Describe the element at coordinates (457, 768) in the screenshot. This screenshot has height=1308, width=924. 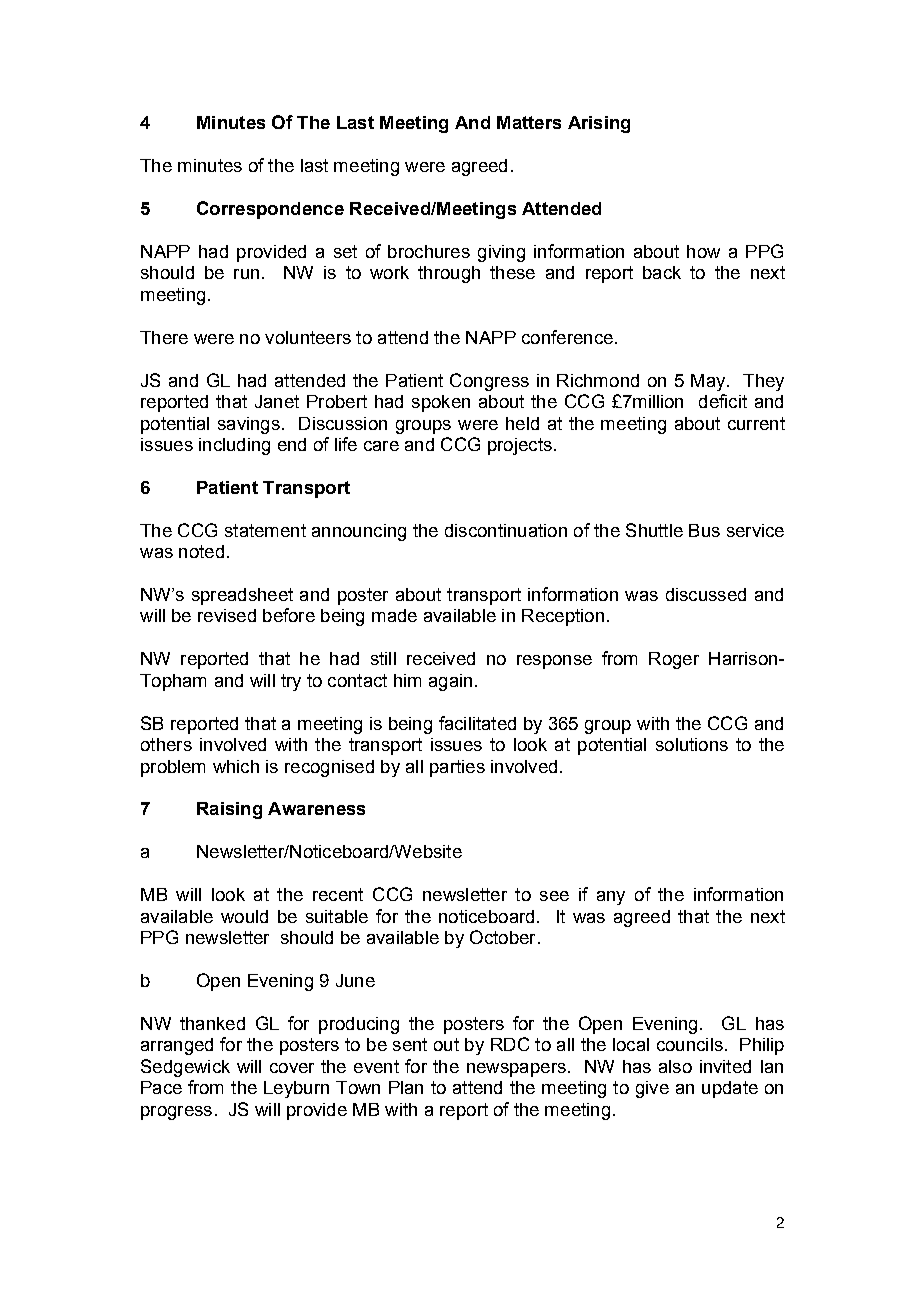
I see `parties` at that location.
